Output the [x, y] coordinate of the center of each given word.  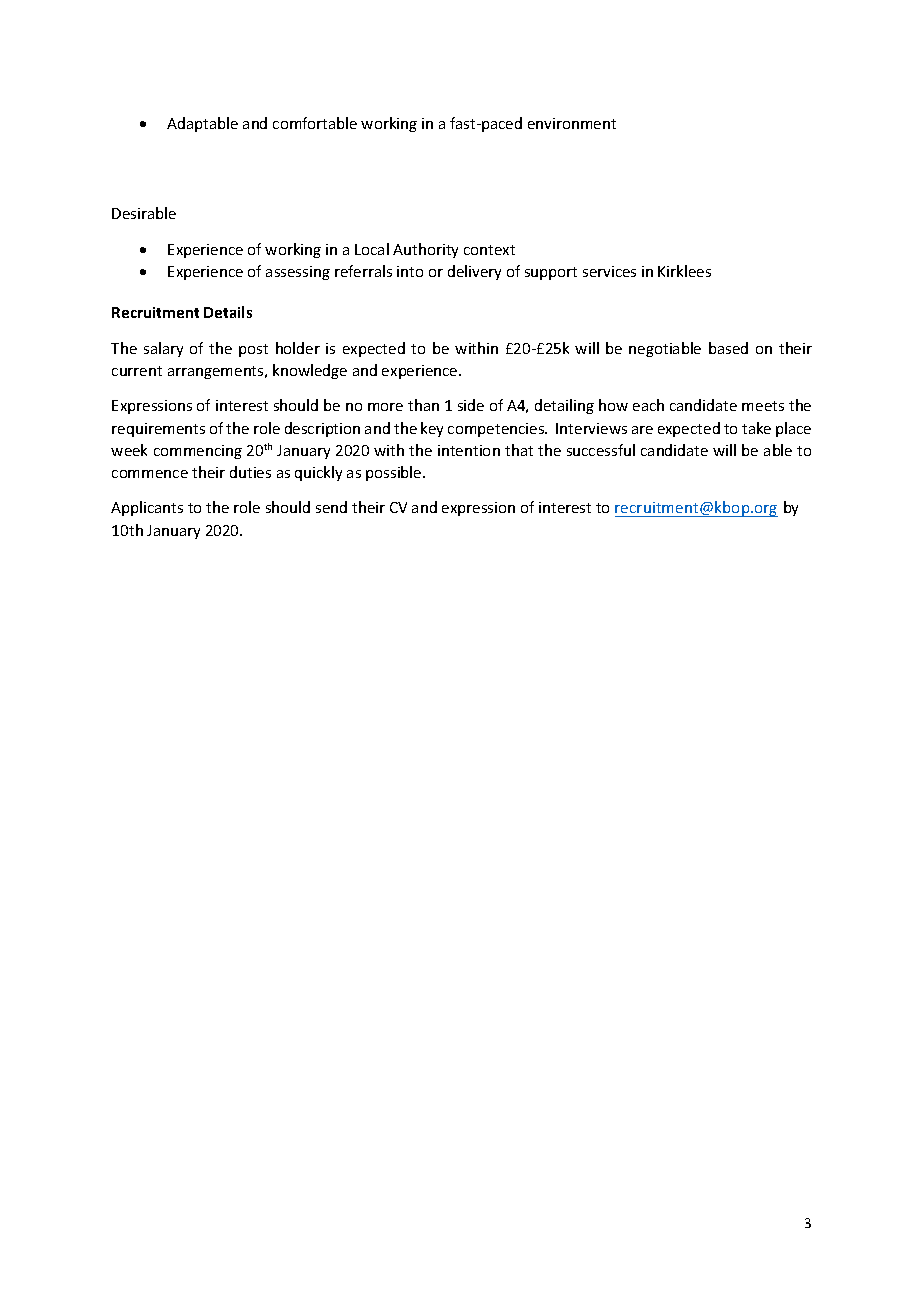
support [551, 273]
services [609, 271]
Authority [425, 250]
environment [572, 123]
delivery [474, 272]
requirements [158, 430]
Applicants [147, 508]
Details [228, 312]
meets [763, 406]
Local [372, 249]
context [489, 250]
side [471, 405]
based [728, 348]
